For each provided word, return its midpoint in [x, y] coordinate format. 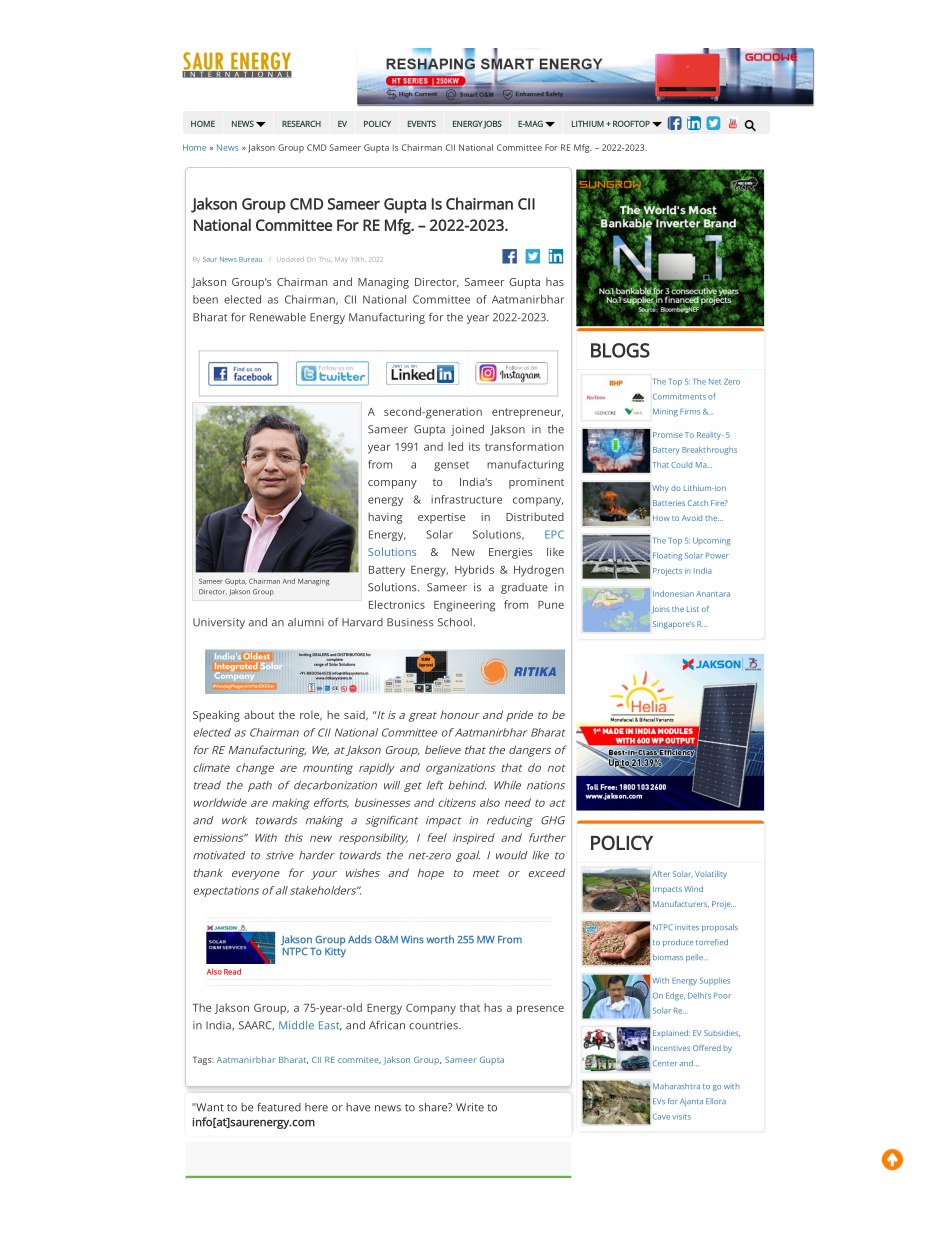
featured [279, 1107]
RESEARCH [301, 123]
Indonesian [673, 594]
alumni [306, 622]
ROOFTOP [631, 123]
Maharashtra [676, 1086]
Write [470, 1107]
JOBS [492, 124]
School [455, 622]
